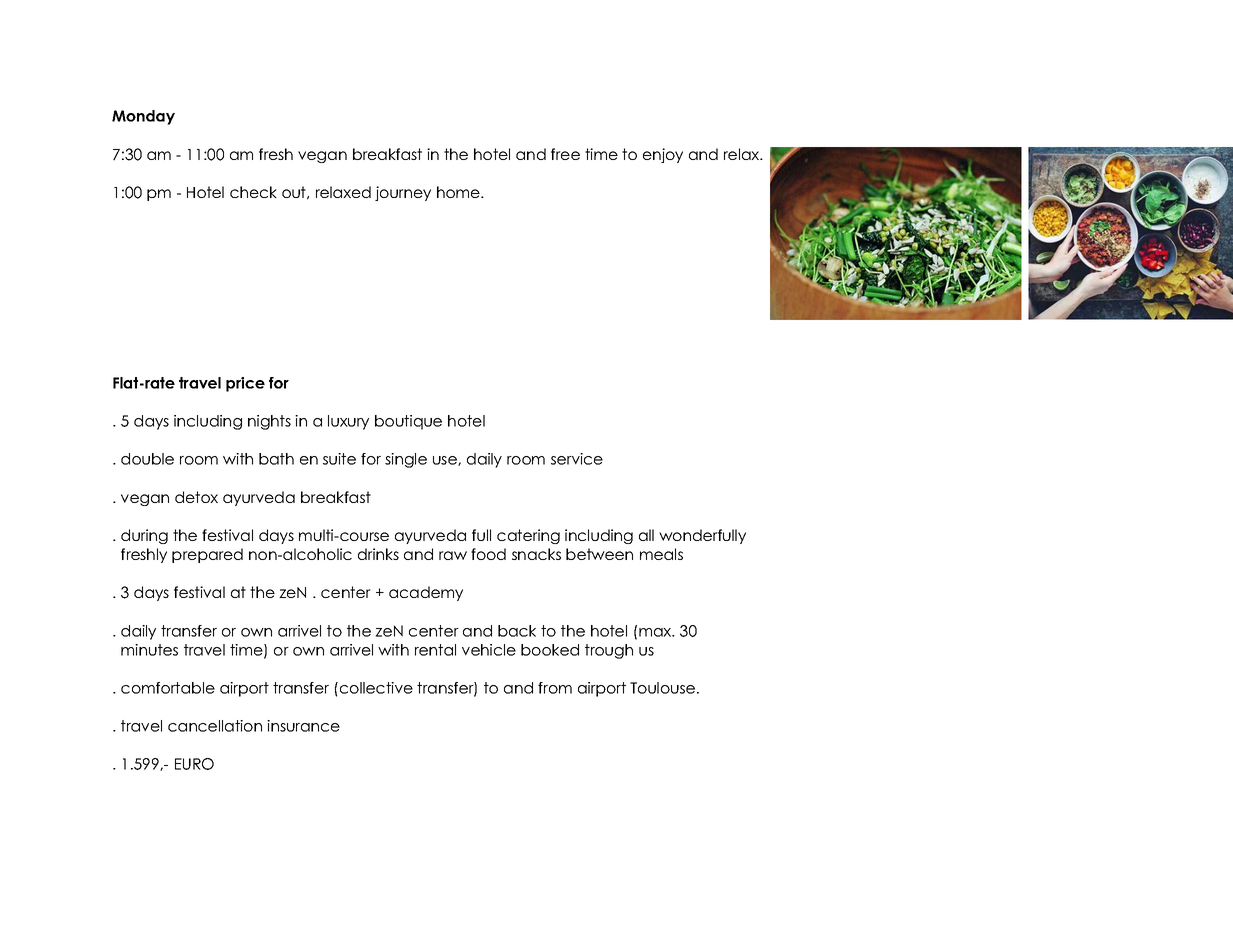 The height and width of the screenshot is (952, 1233). I want to click on Monday, so click(143, 117).
